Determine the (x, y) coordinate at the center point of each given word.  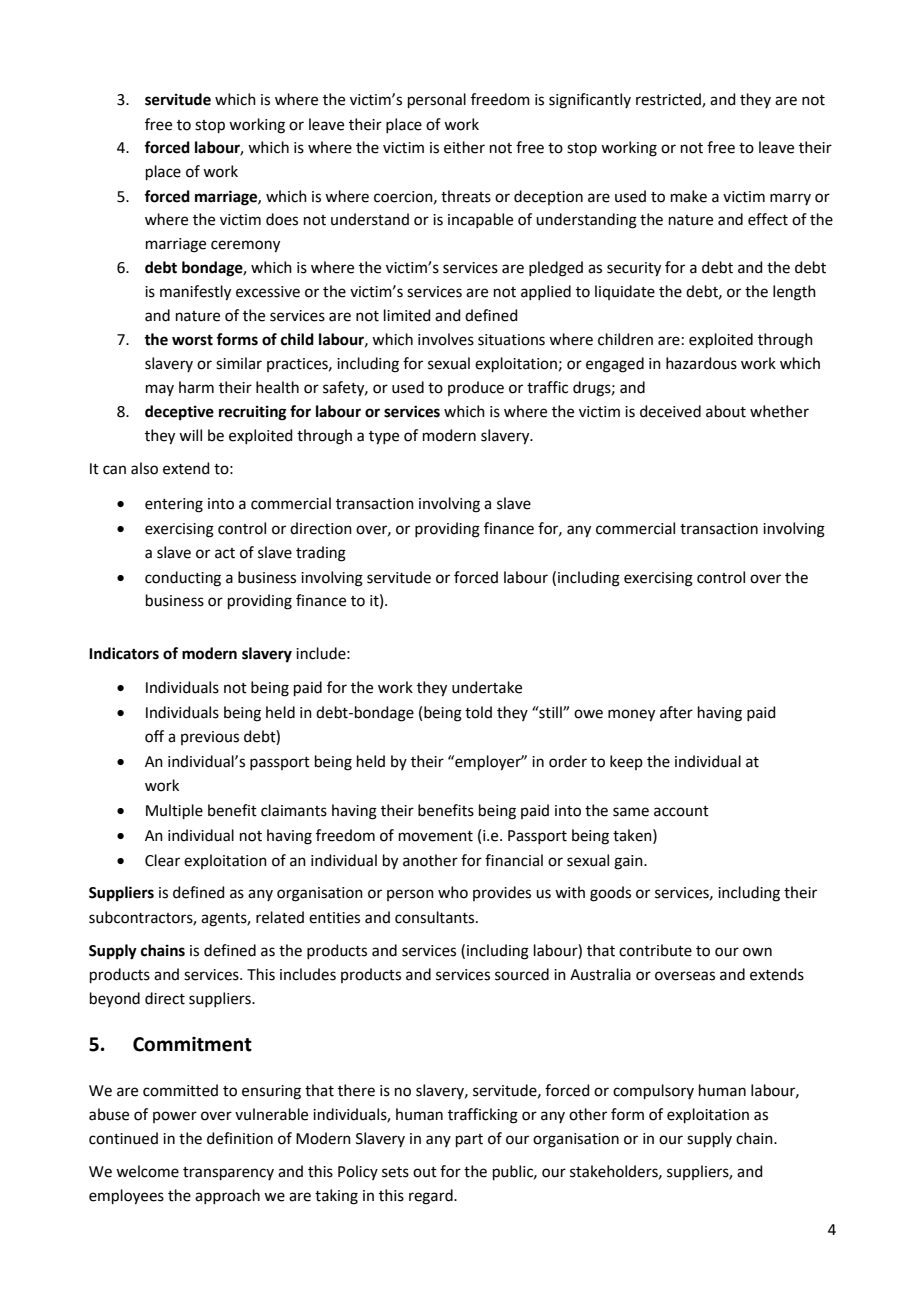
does (282, 219)
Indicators (124, 653)
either (464, 147)
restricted (669, 100)
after (676, 712)
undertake (487, 687)
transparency (228, 1173)
